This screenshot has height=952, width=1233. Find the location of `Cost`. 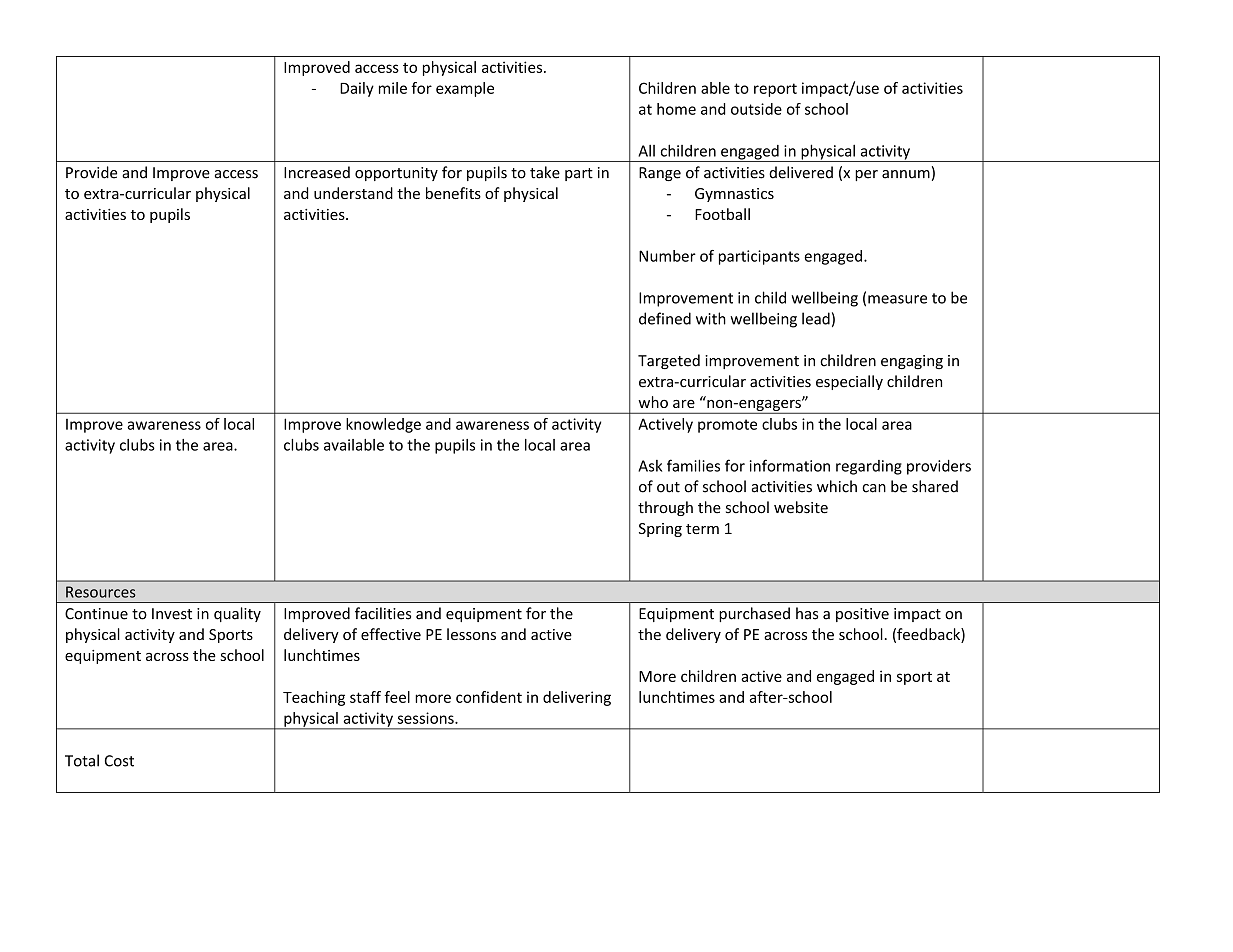

Cost is located at coordinates (119, 761).
